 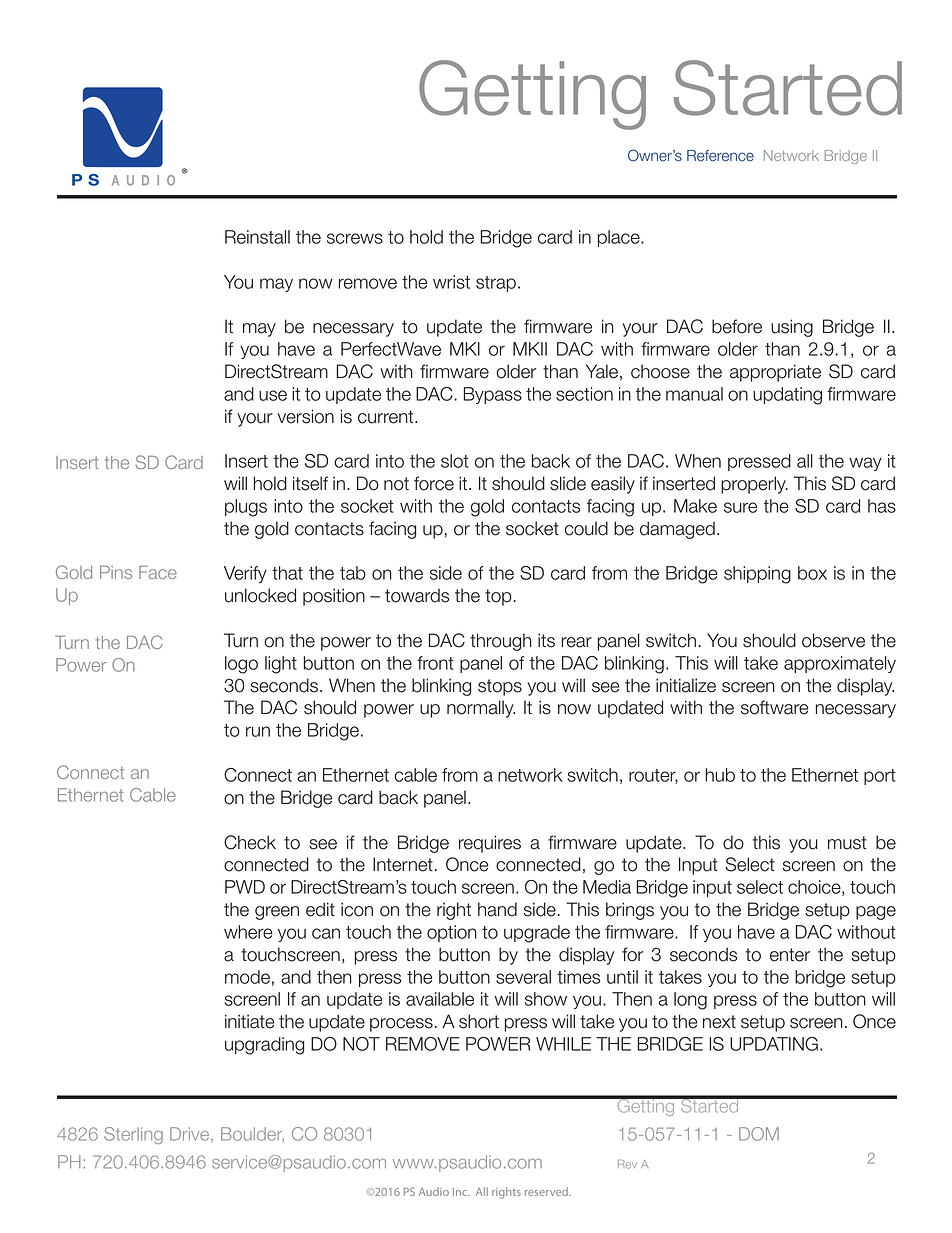 I want to click on place, so click(x=620, y=238).
